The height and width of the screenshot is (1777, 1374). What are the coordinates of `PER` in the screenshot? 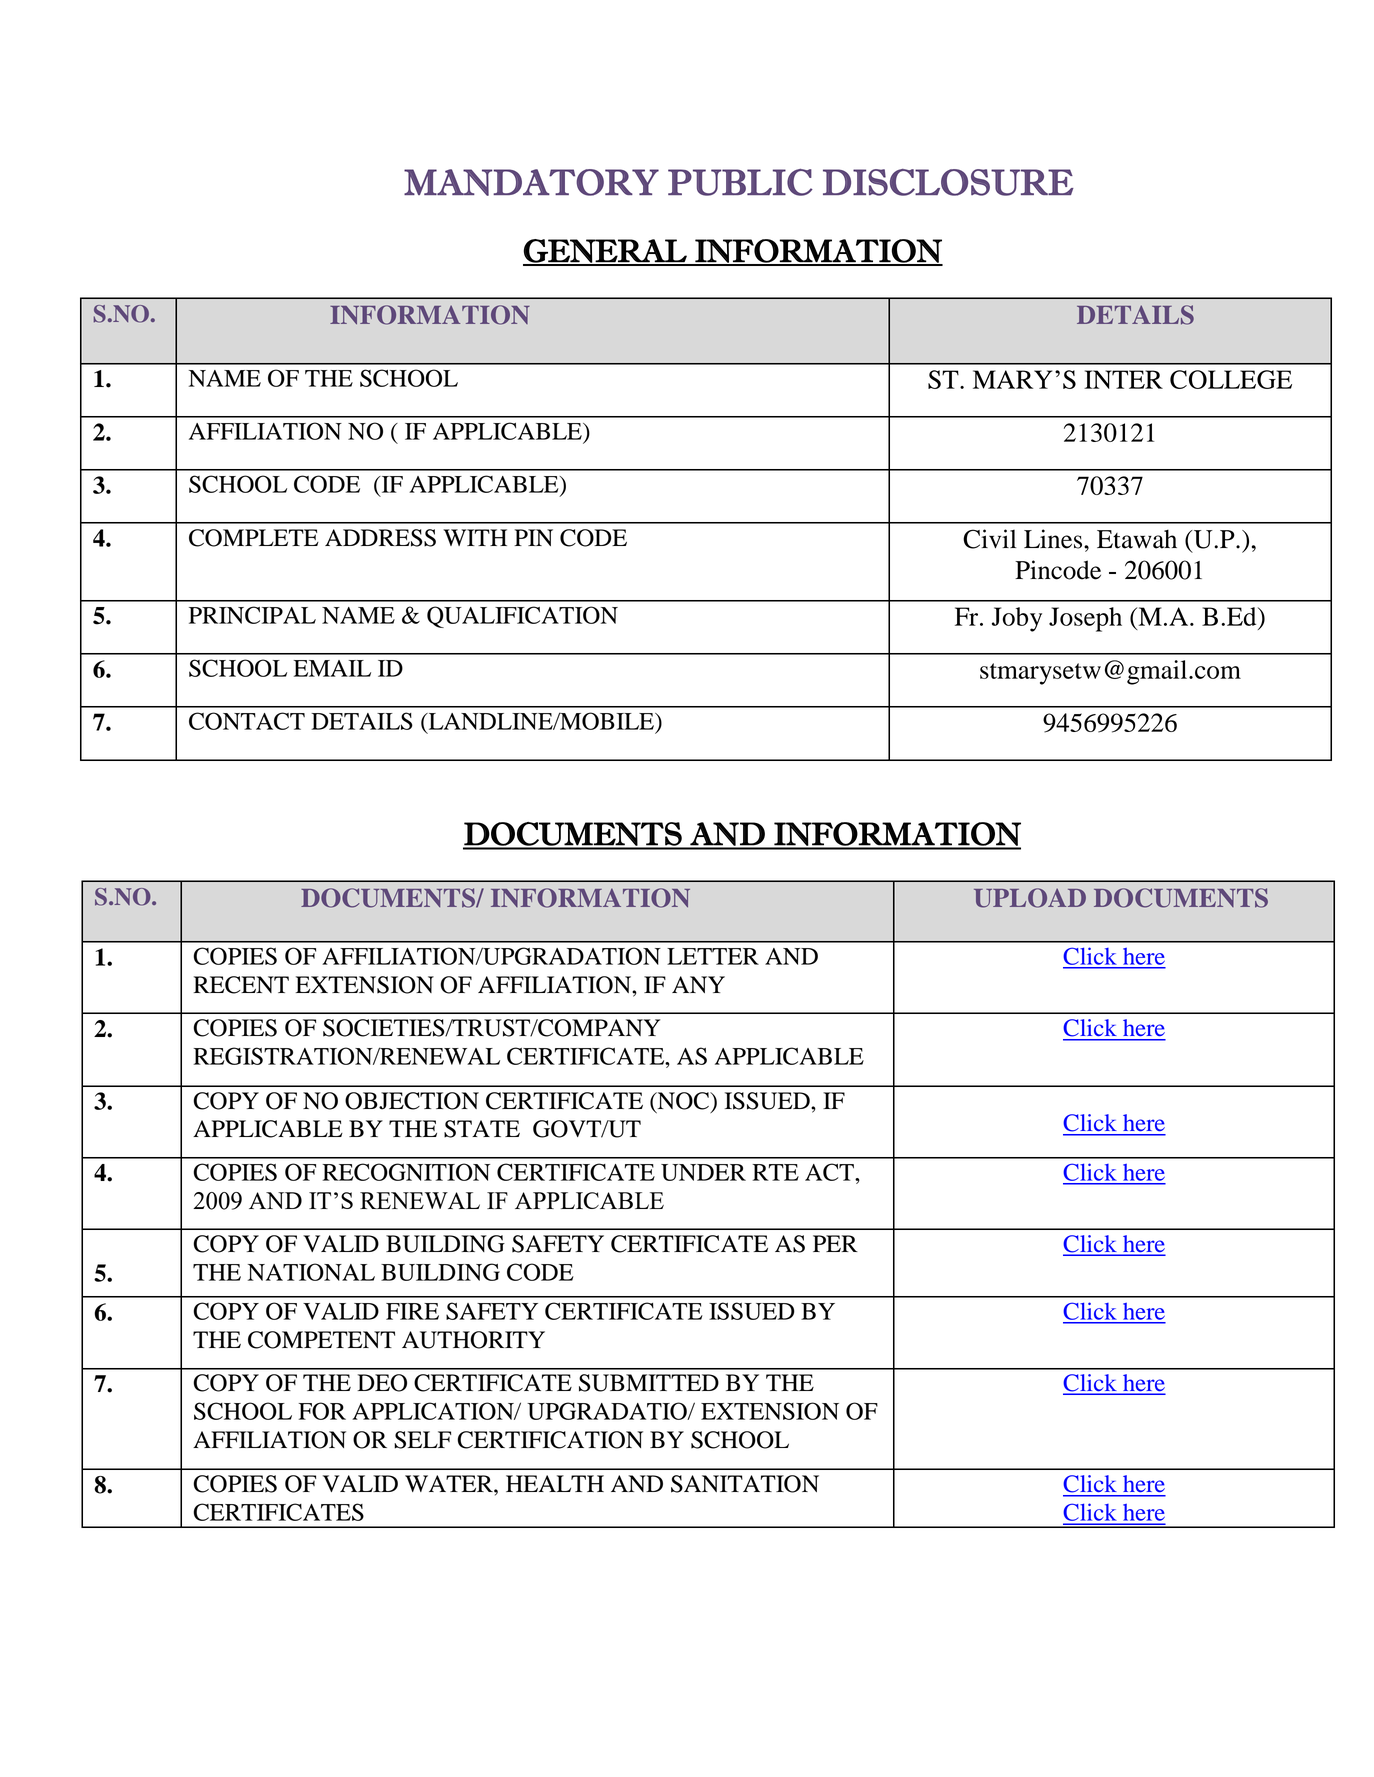 It's located at (835, 1243).
